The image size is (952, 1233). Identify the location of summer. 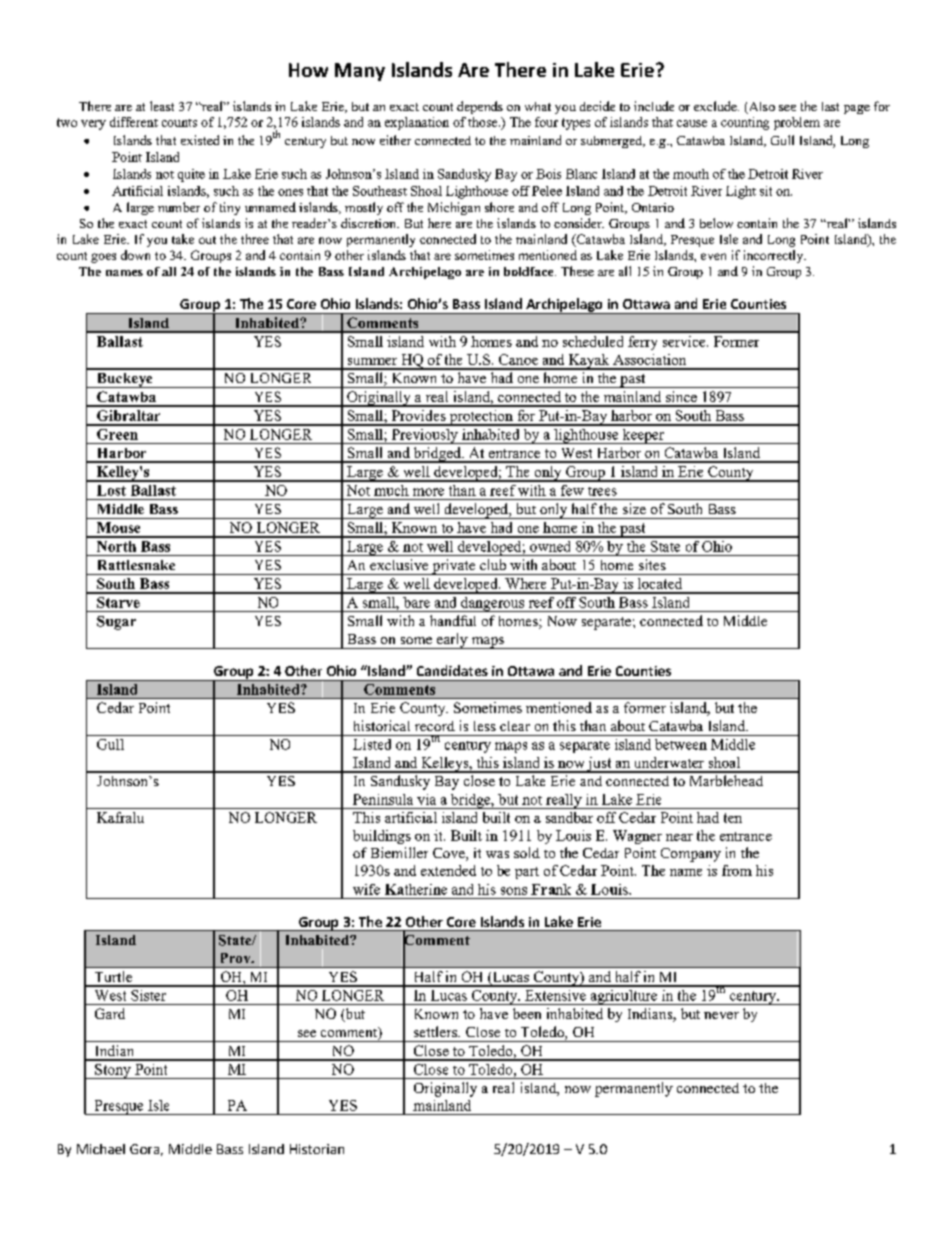
(372, 361).
